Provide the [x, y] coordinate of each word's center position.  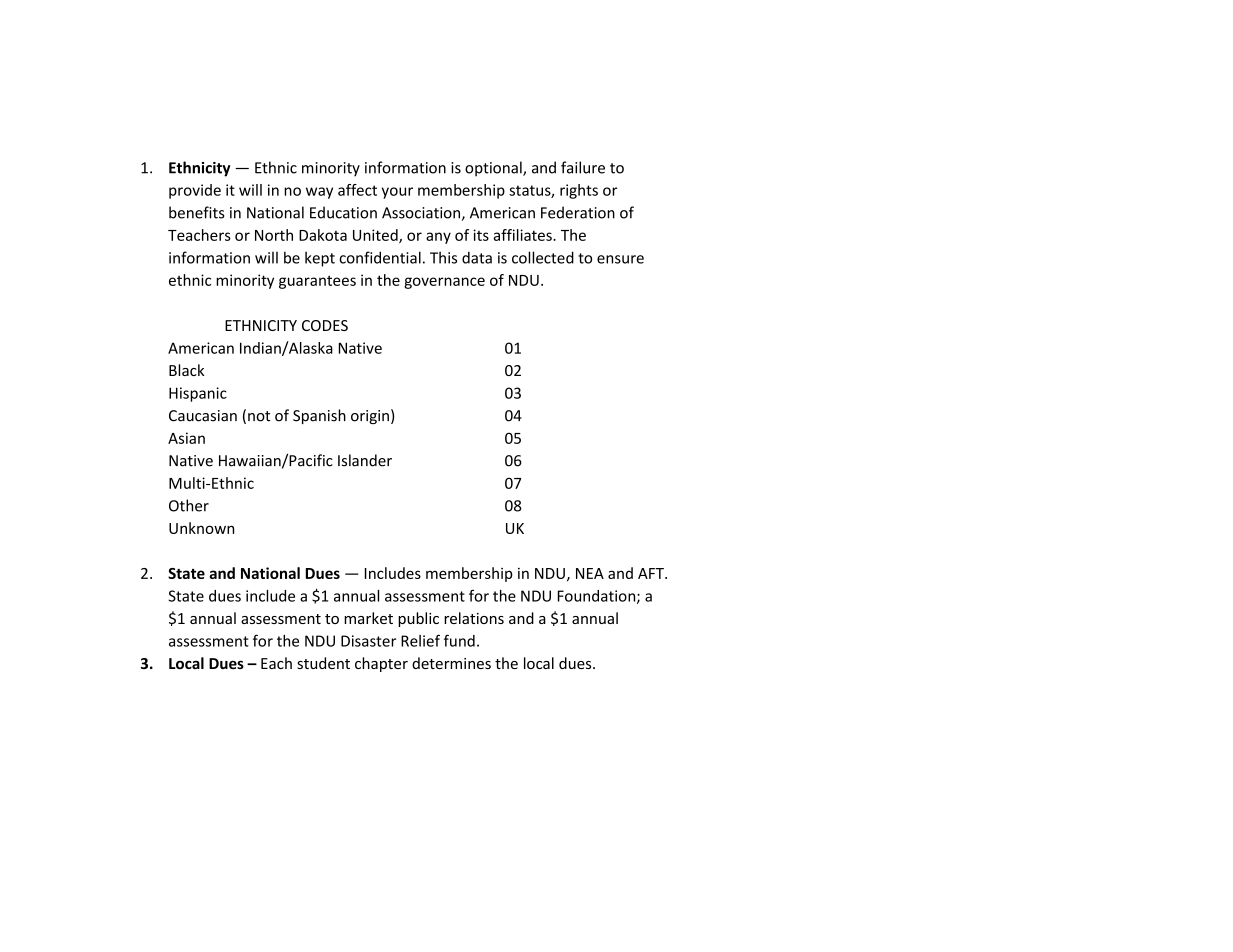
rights [579, 191]
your [397, 193]
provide [195, 191]
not [259, 416]
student [323, 663]
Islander [365, 460]
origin [370, 417]
